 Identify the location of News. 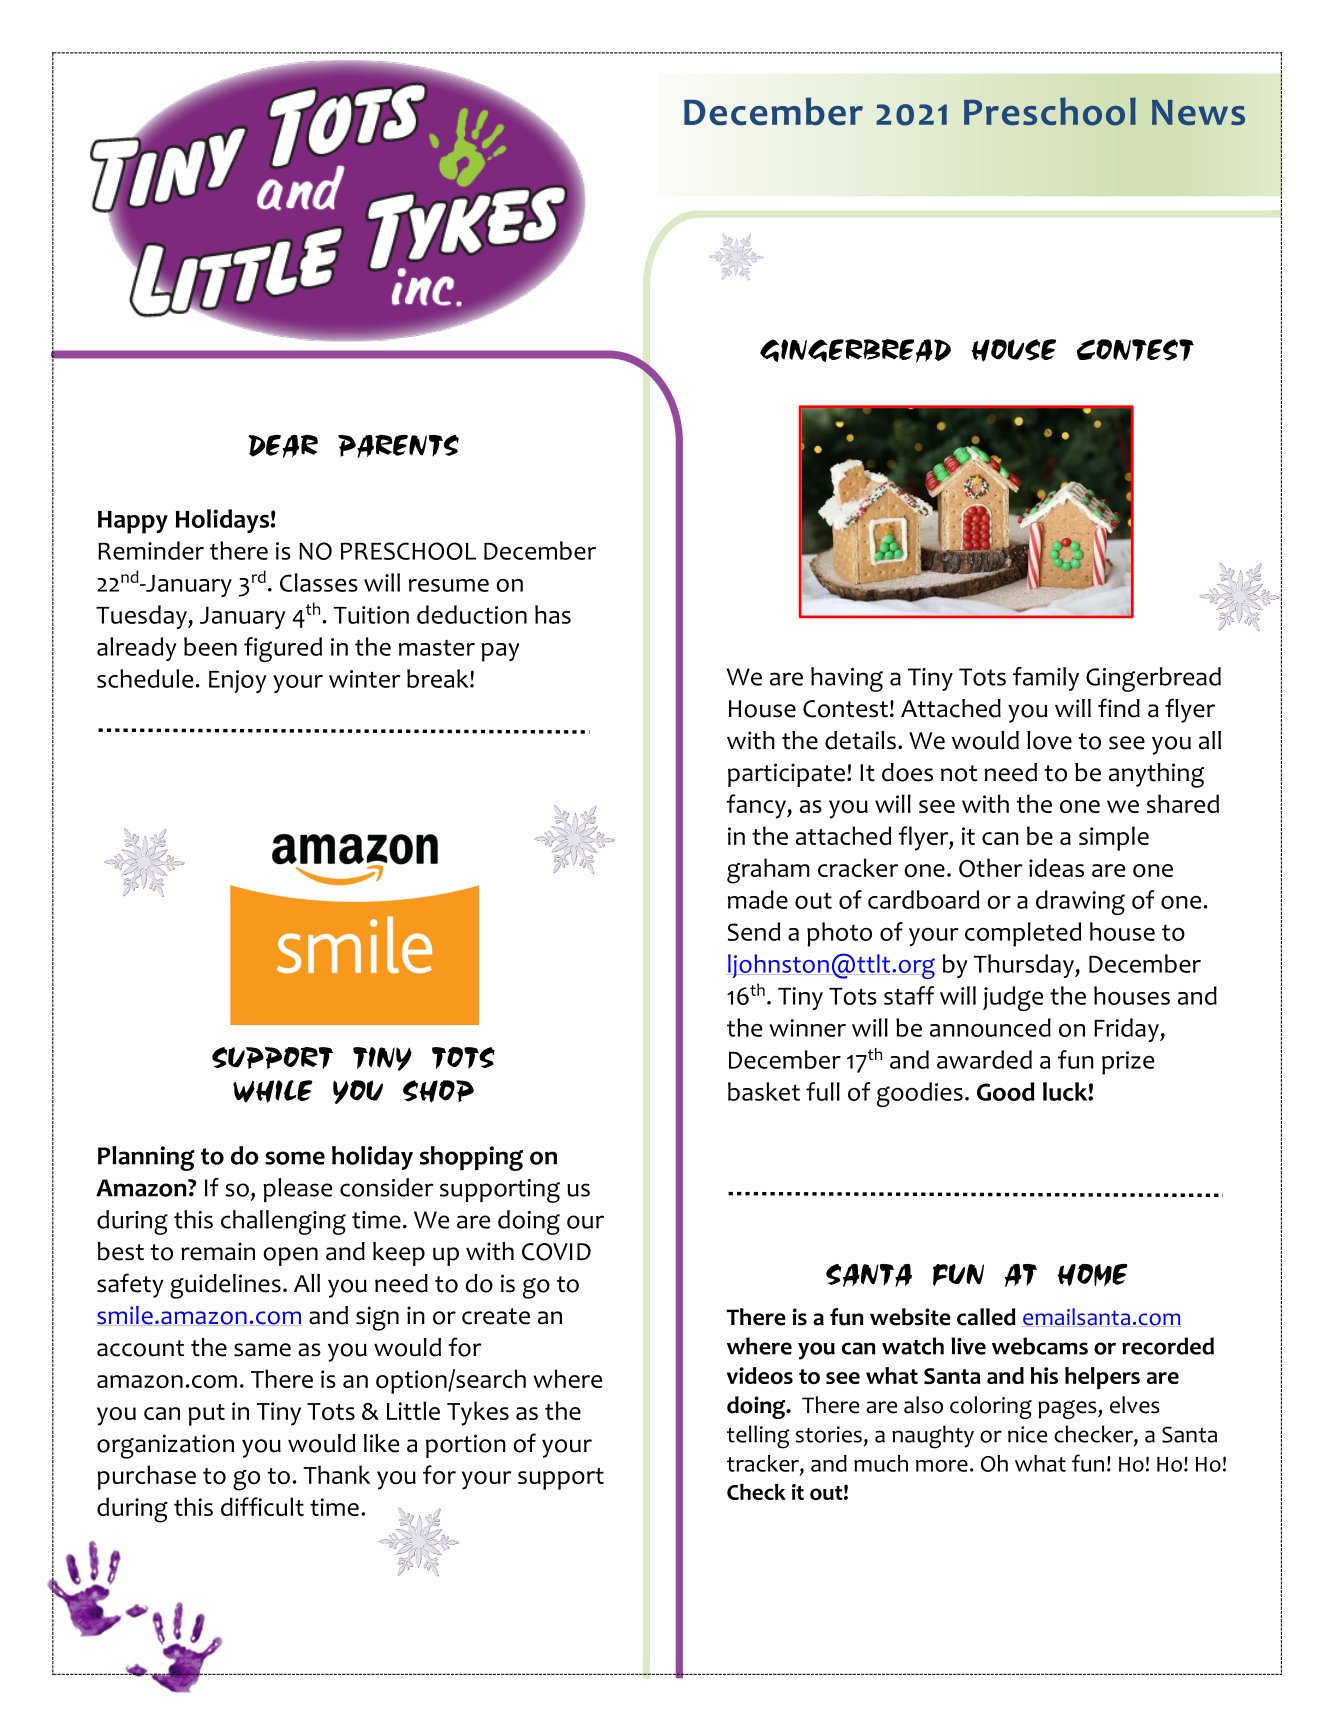
(1198, 112).
